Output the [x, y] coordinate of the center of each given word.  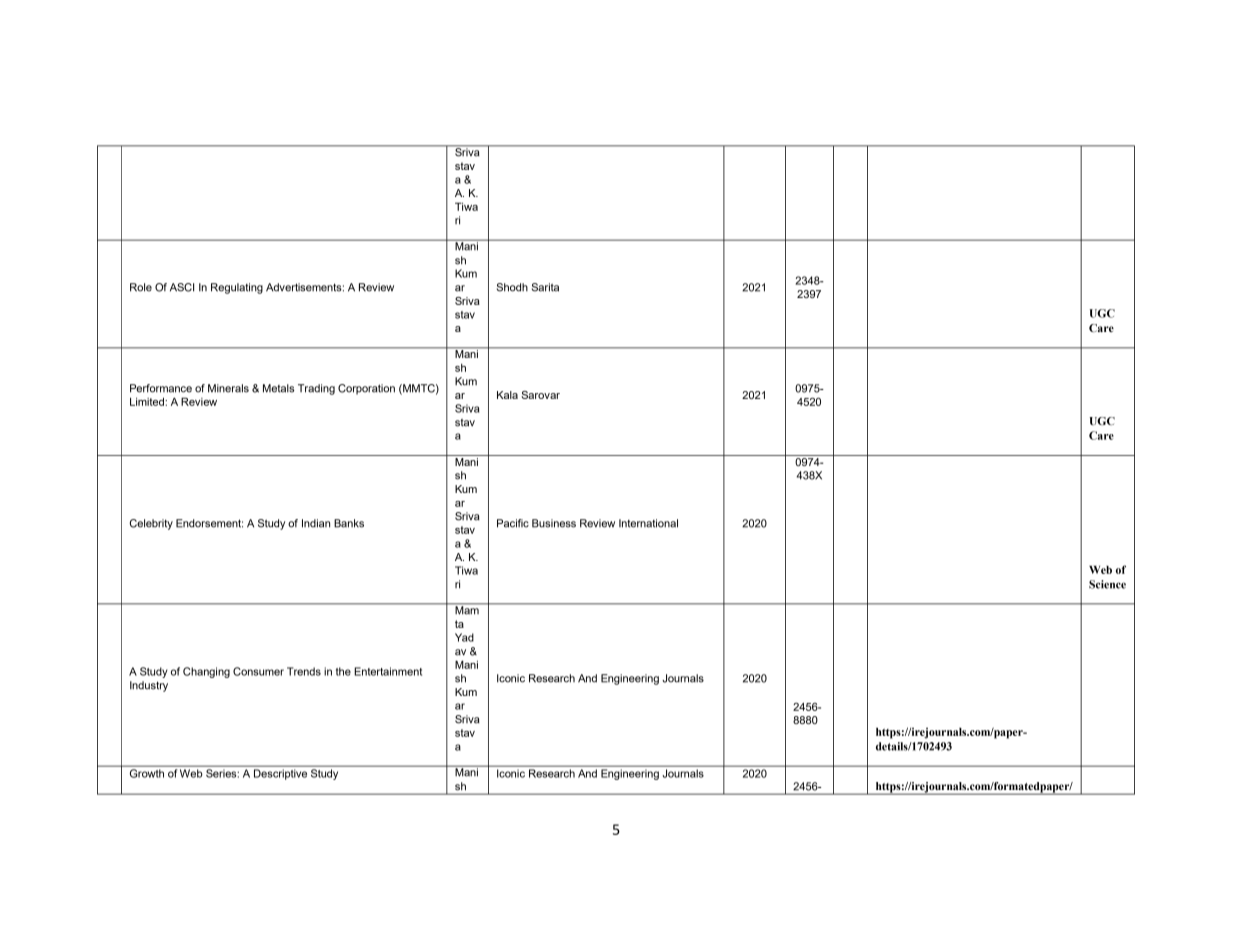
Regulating [237, 288]
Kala [507, 395]
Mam [467, 609]
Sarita [545, 287]
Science [1107, 584]
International [648, 523]
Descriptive [280, 774]
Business [554, 523]
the [343, 671]
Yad [464, 637]
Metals [278, 388]
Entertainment [388, 671]
